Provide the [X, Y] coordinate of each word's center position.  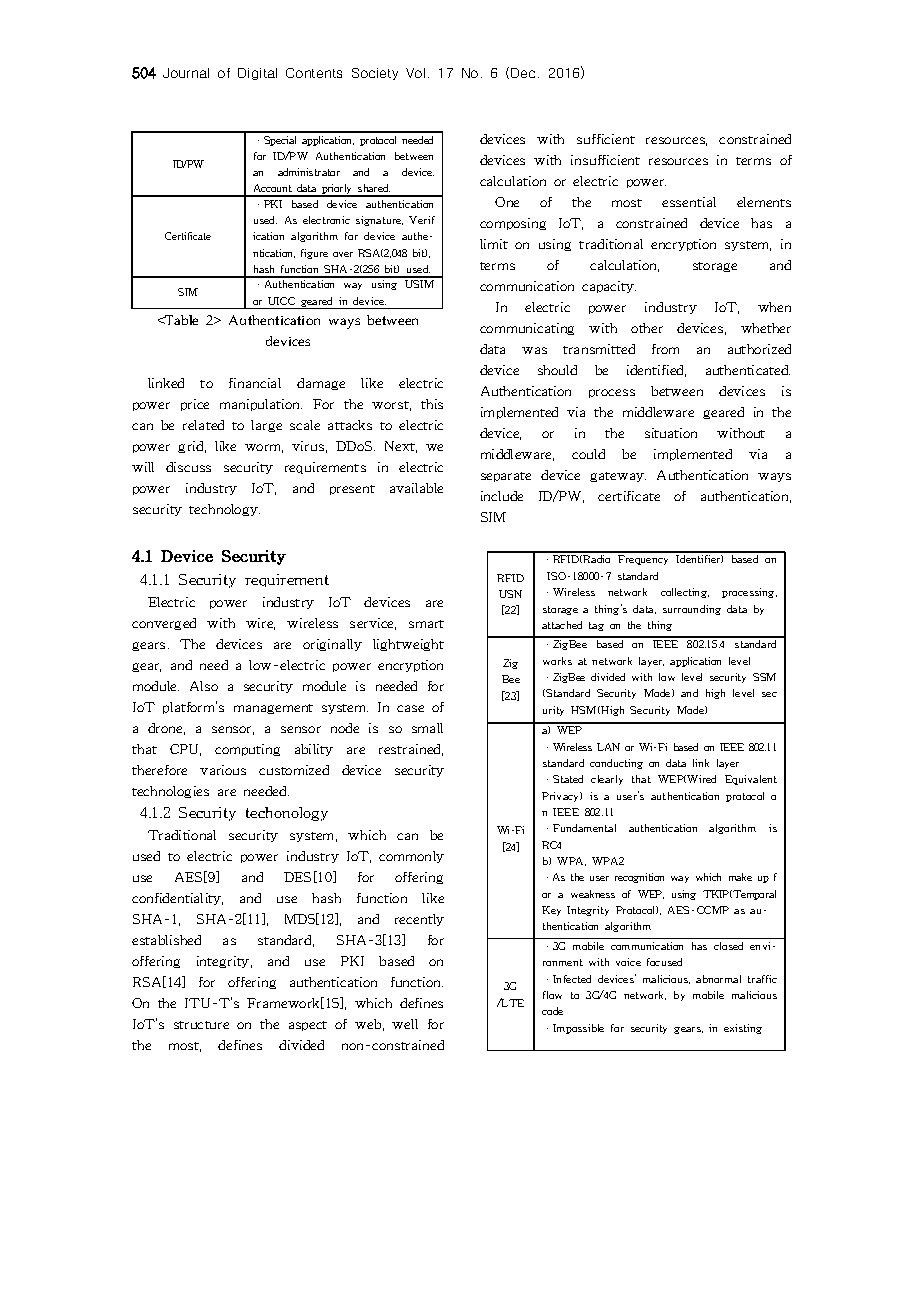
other [647, 328]
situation [671, 433]
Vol [415, 73]
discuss [188, 467]
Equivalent [751, 780]
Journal [186, 73]
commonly [411, 857]
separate [506, 477]
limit [494, 244]
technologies [170, 792]
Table [180, 320]
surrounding [692, 610]
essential [689, 202]
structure [201, 1025]
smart [426, 624]
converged [164, 624]
